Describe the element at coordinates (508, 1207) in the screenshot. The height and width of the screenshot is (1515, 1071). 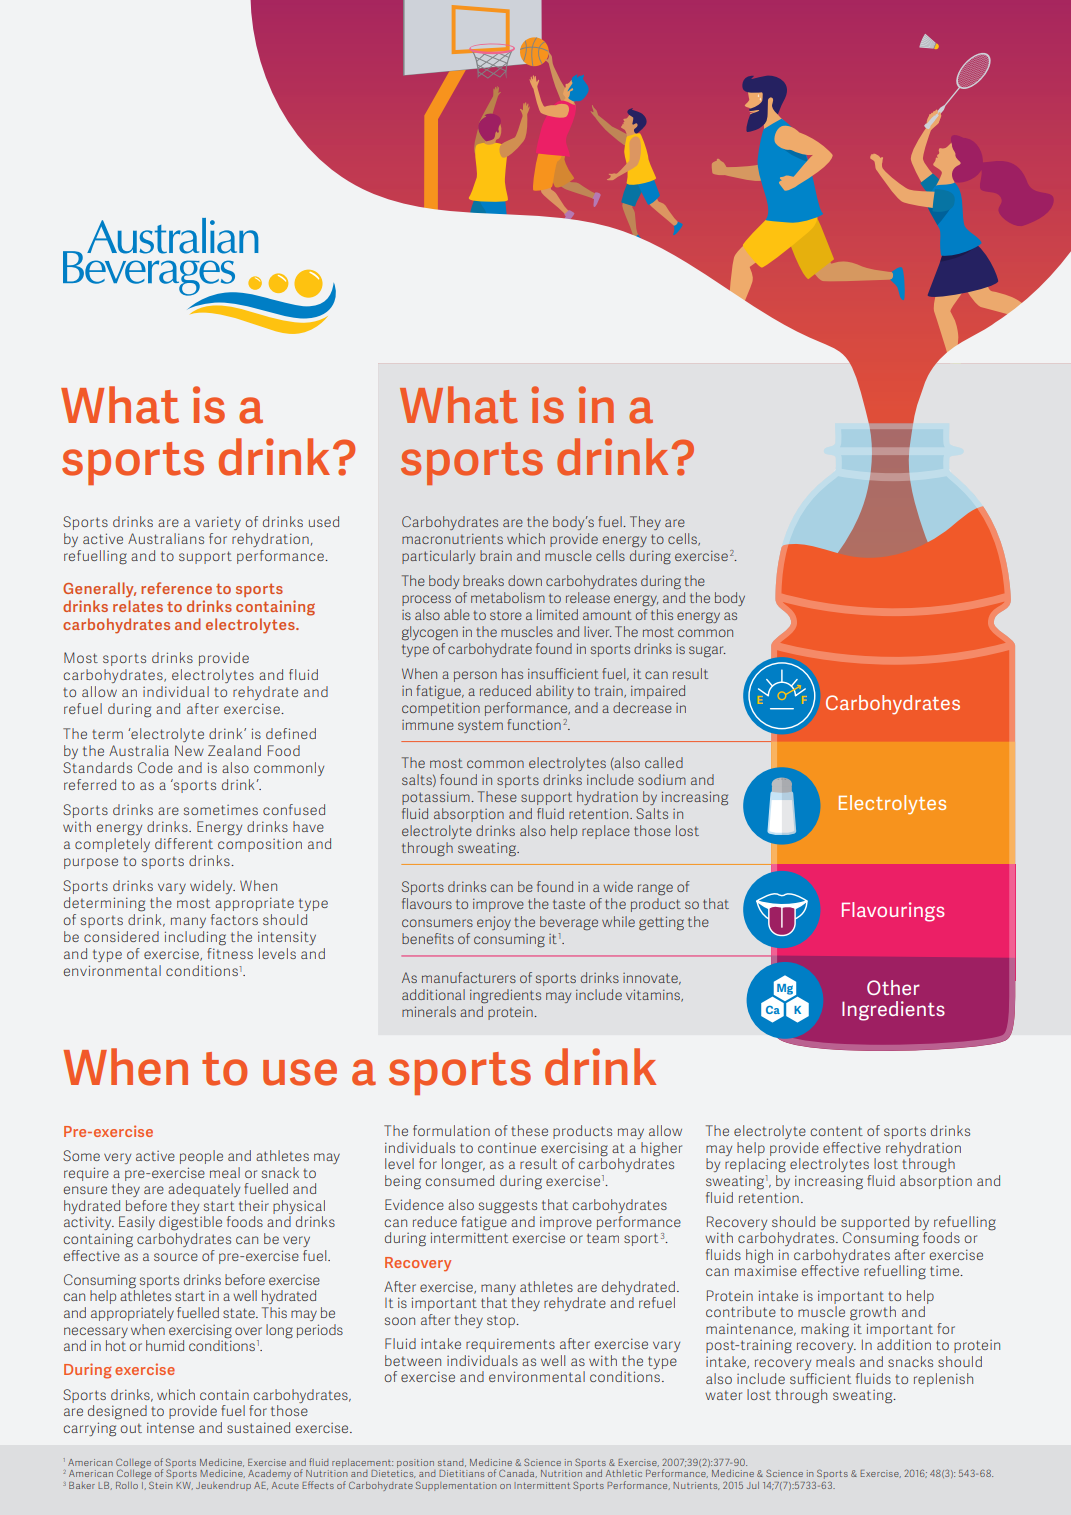
I see `suggests` at that location.
